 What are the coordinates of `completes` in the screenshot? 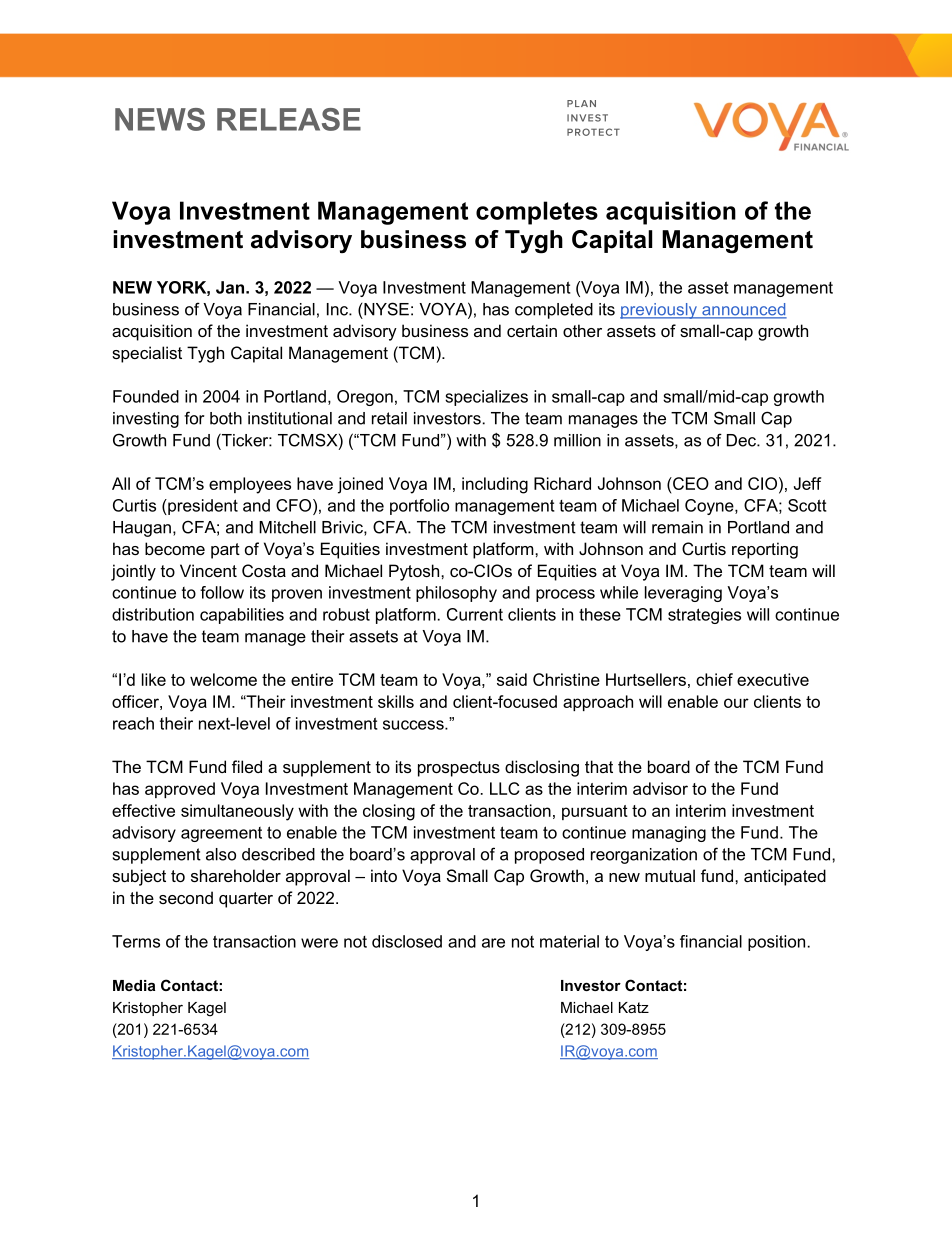 It's located at (537, 213).
